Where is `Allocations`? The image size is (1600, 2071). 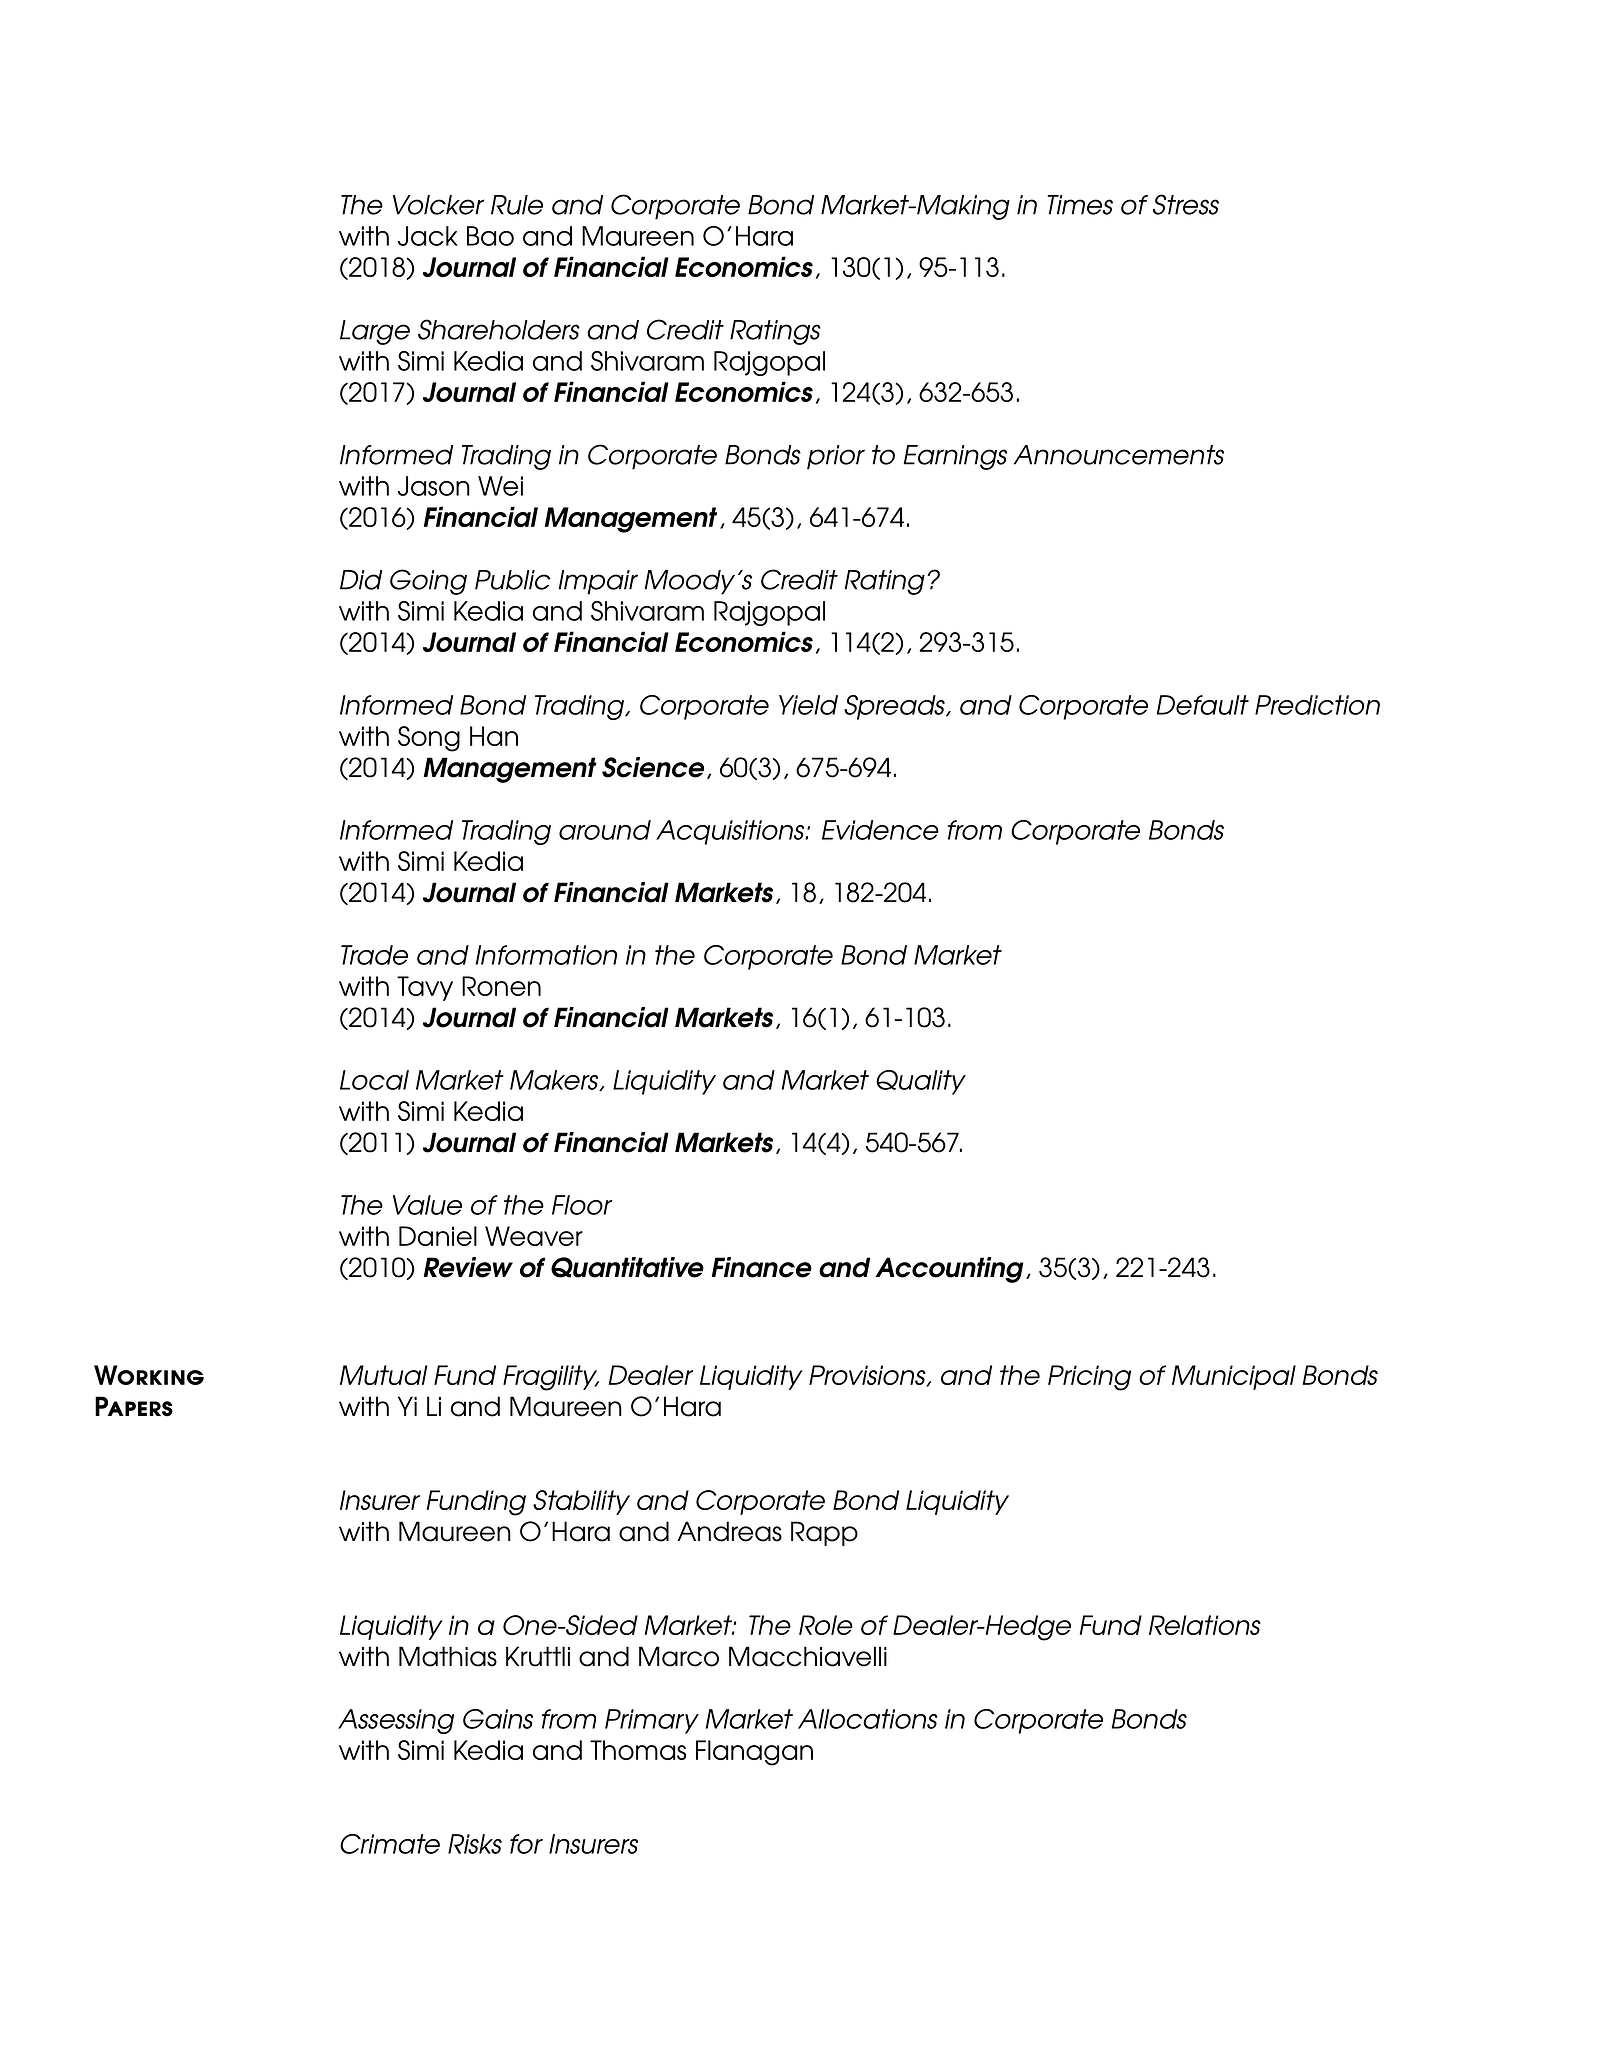
Allocations is located at coordinates (868, 1719).
